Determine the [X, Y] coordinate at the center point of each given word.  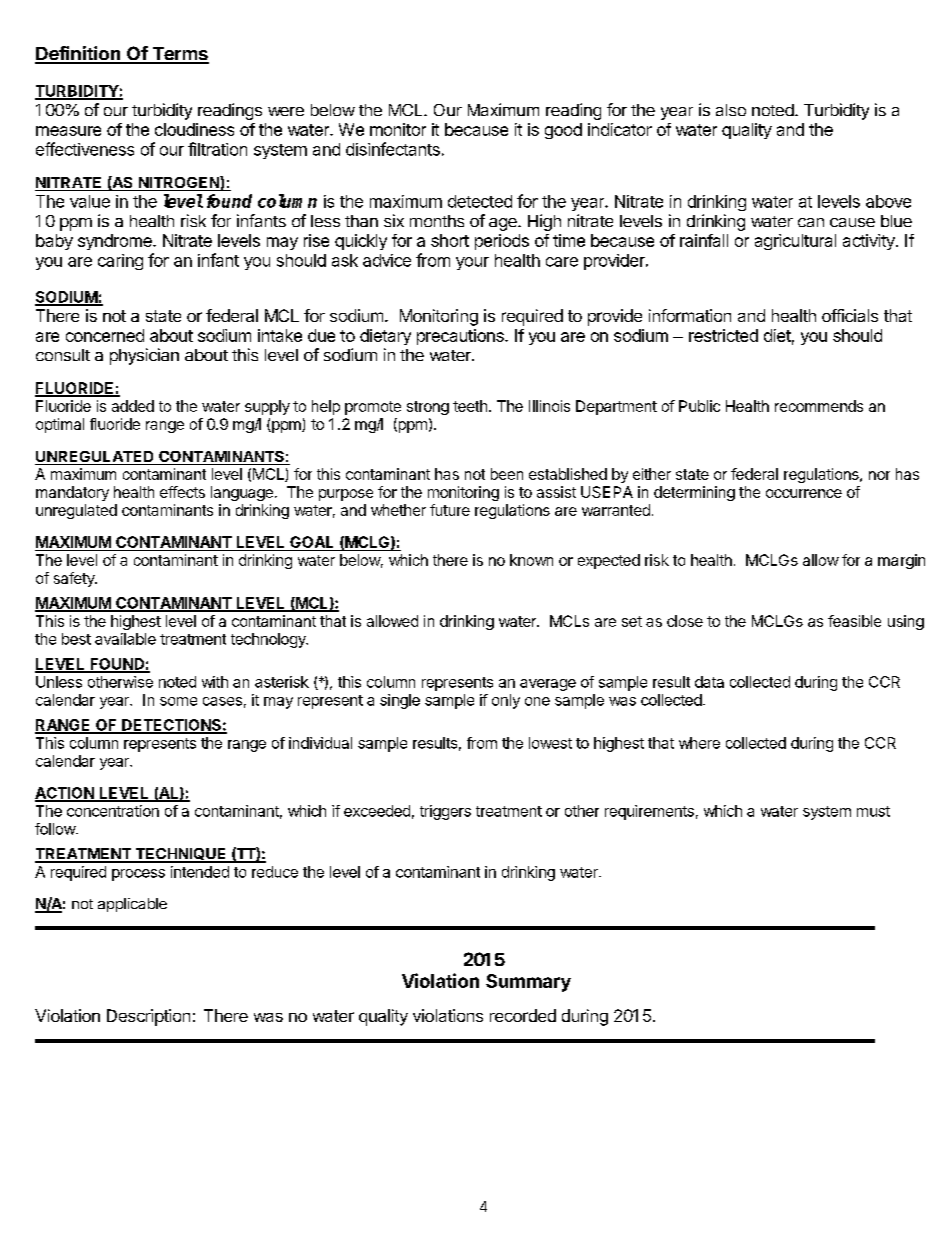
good [563, 131]
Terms [179, 55]
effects [182, 492]
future [450, 510]
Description [148, 1017]
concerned [105, 335]
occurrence [804, 493]
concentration [113, 811]
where [699, 743]
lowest [550, 743]
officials [850, 315]
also [731, 110]
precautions [461, 337]
